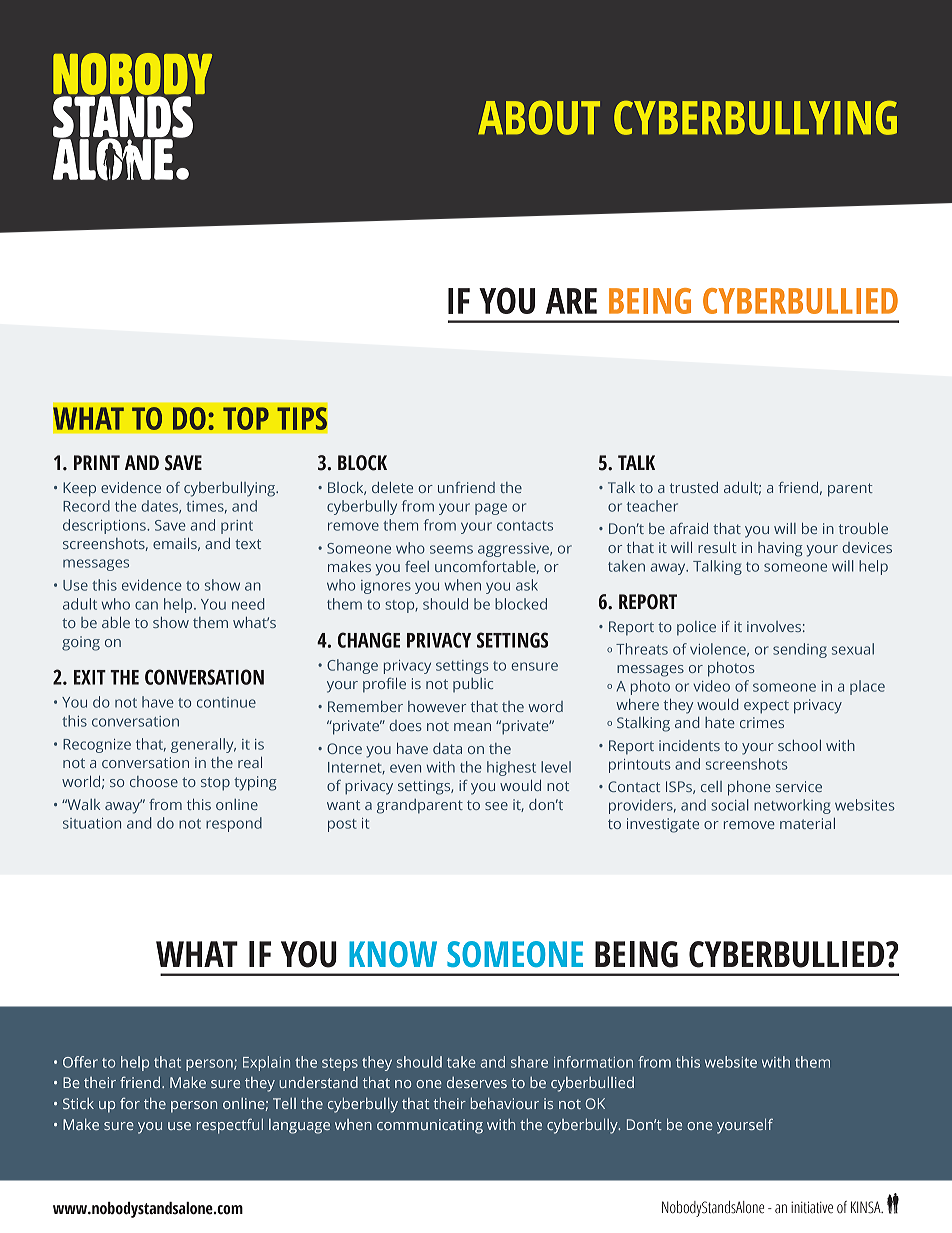 Image resolution: width=952 pixels, height=1233 pixels. What do you see at coordinates (146, 605) in the screenshot?
I see `can` at bounding box center [146, 605].
